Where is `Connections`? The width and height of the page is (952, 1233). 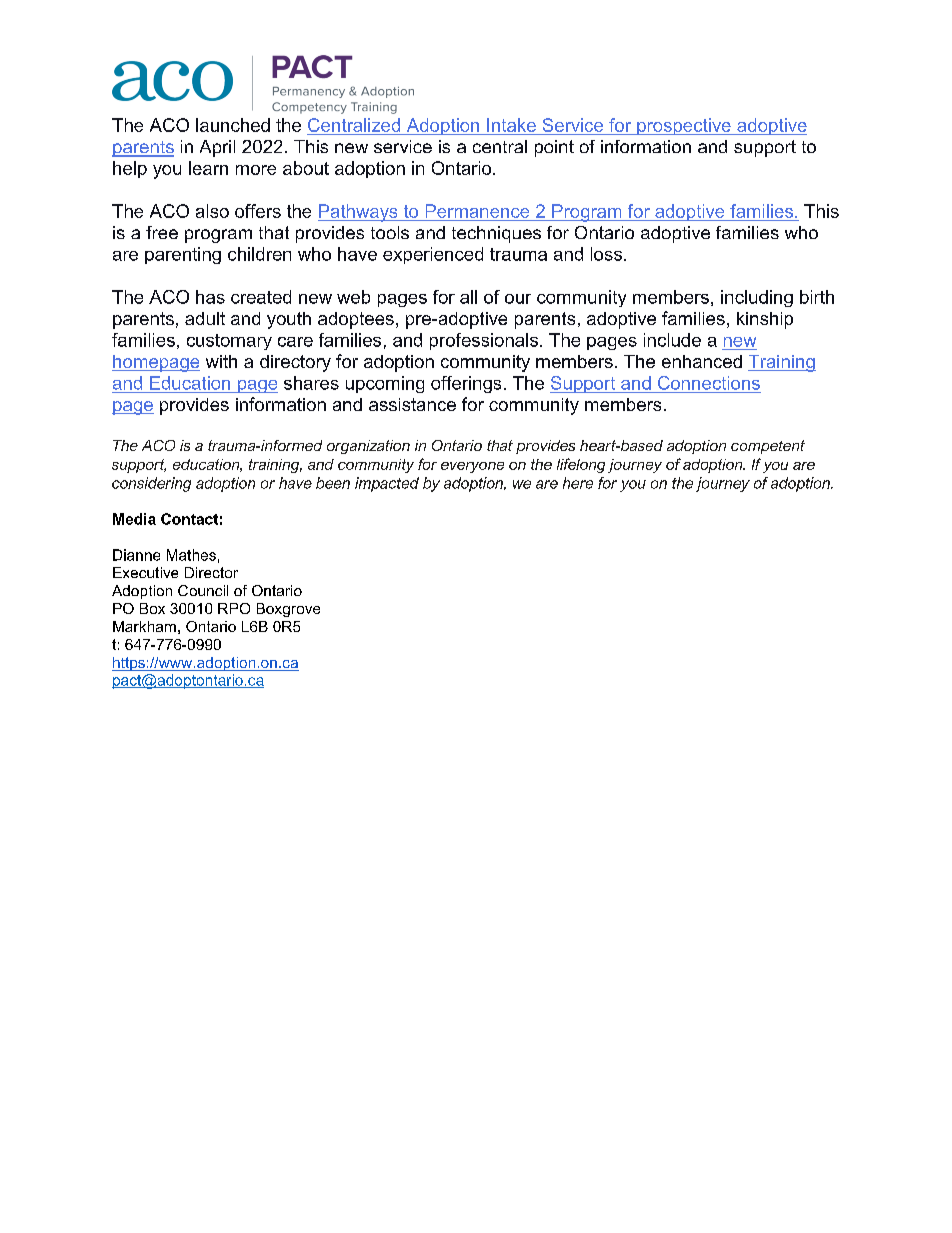
Connections is located at coordinates (709, 383).
